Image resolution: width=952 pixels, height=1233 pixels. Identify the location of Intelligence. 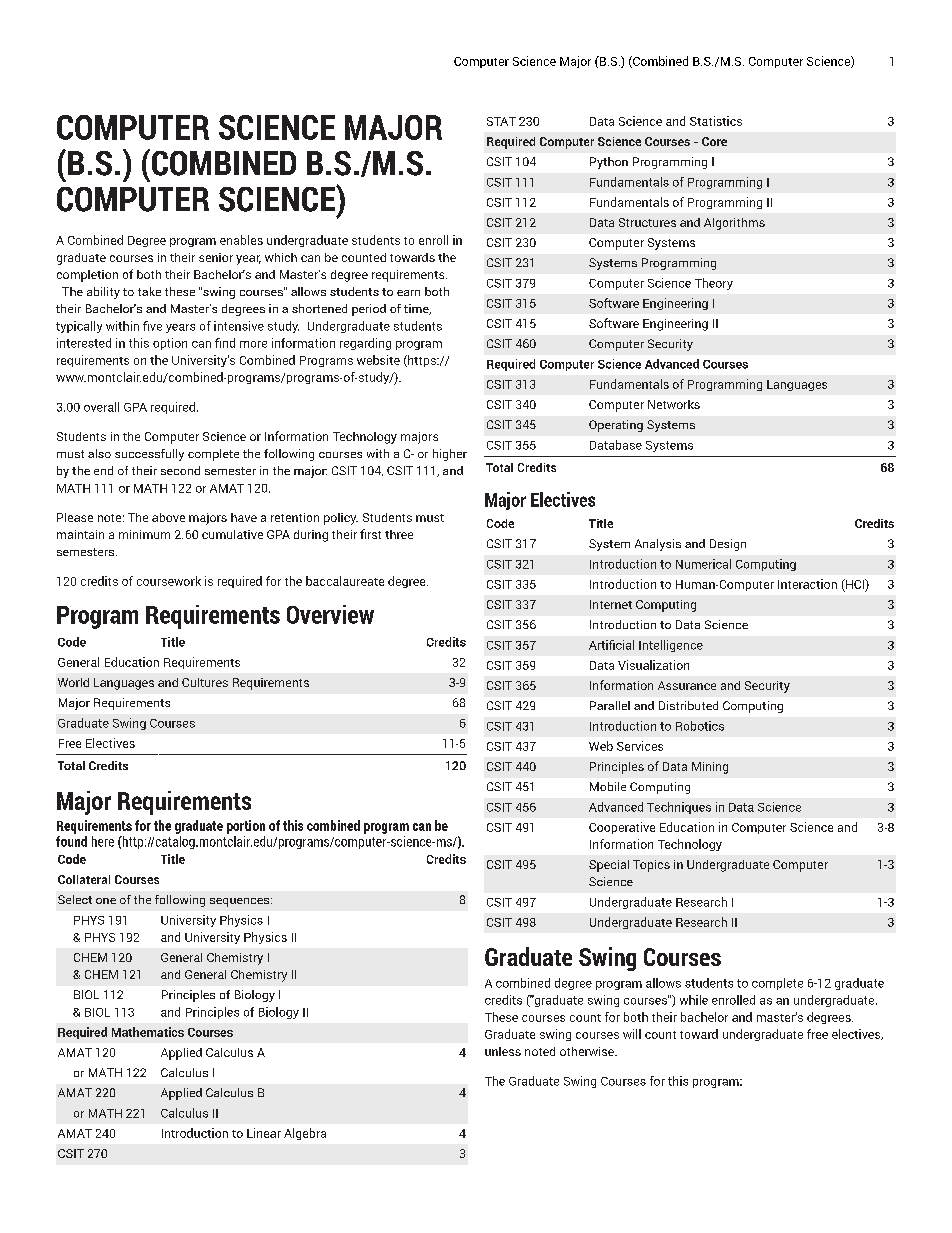
(671, 646).
